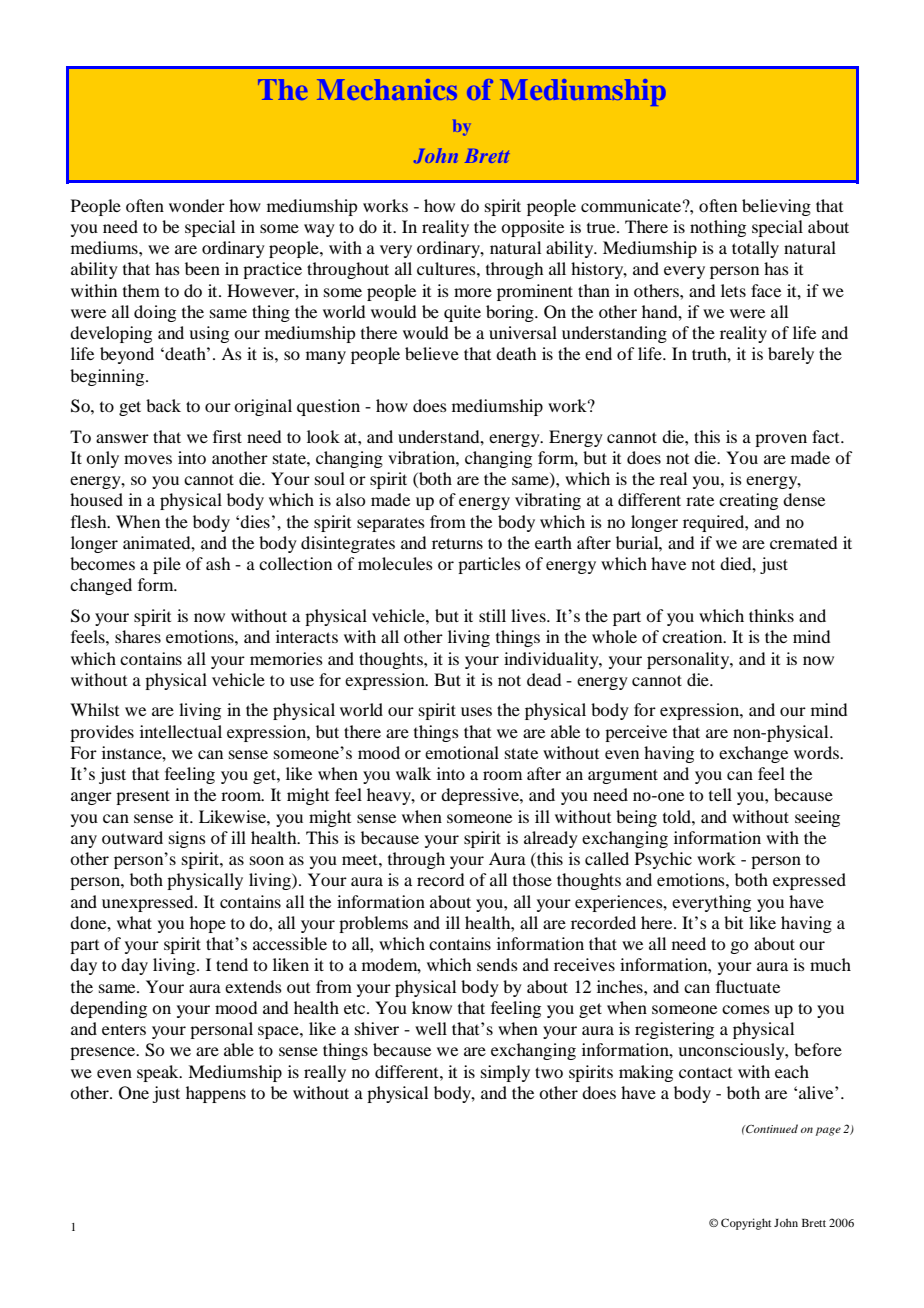 Image resolution: width=924 pixels, height=1308 pixels. I want to click on moves, so click(148, 459).
